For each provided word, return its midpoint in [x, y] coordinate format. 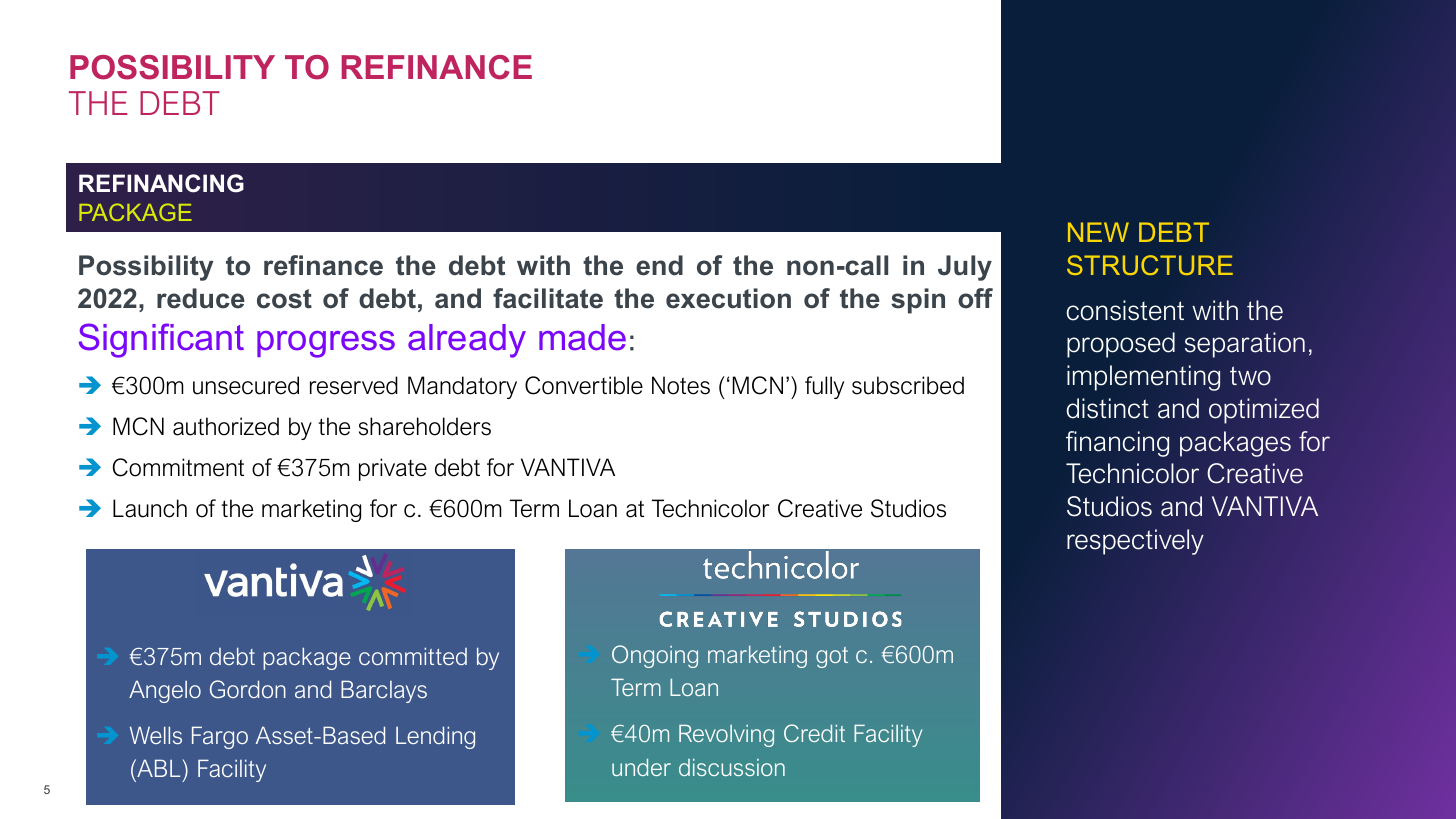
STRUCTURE [1150, 265]
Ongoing [655, 656]
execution [728, 298]
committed [413, 656]
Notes [681, 385]
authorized [226, 426]
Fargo [220, 737]
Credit [814, 733]
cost [284, 299]
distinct [1108, 408]
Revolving [726, 736]
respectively [1135, 542]
